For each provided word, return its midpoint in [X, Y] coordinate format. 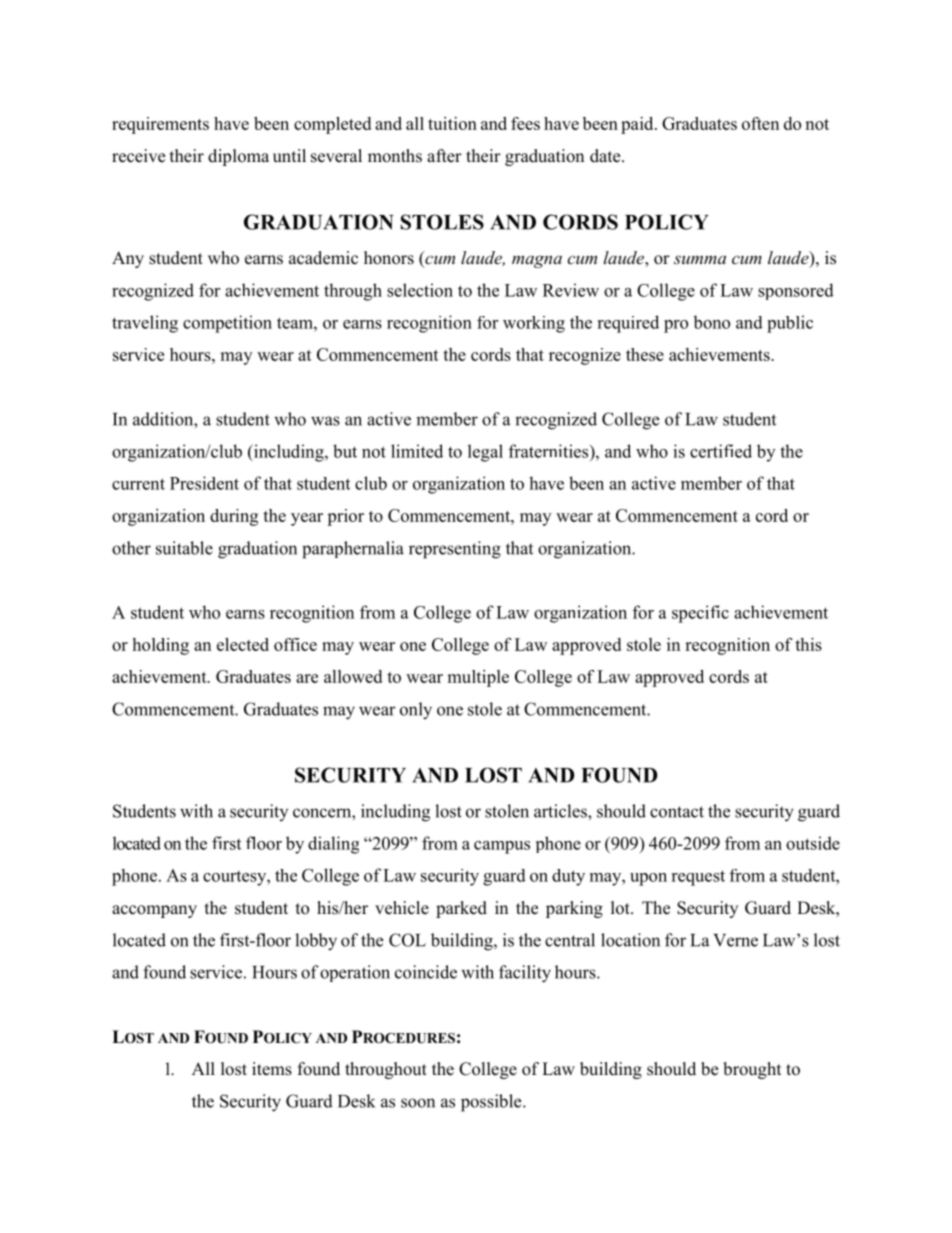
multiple [478, 678]
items [272, 1069]
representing [455, 550]
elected [243, 644]
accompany [154, 911]
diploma [238, 157]
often [760, 123]
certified [721, 451]
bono [711, 322]
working [534, 324]
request [698, 878]
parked [461, 909]
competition [227, 324]
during [234, 517]
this [808, 644]
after [444, 156]
